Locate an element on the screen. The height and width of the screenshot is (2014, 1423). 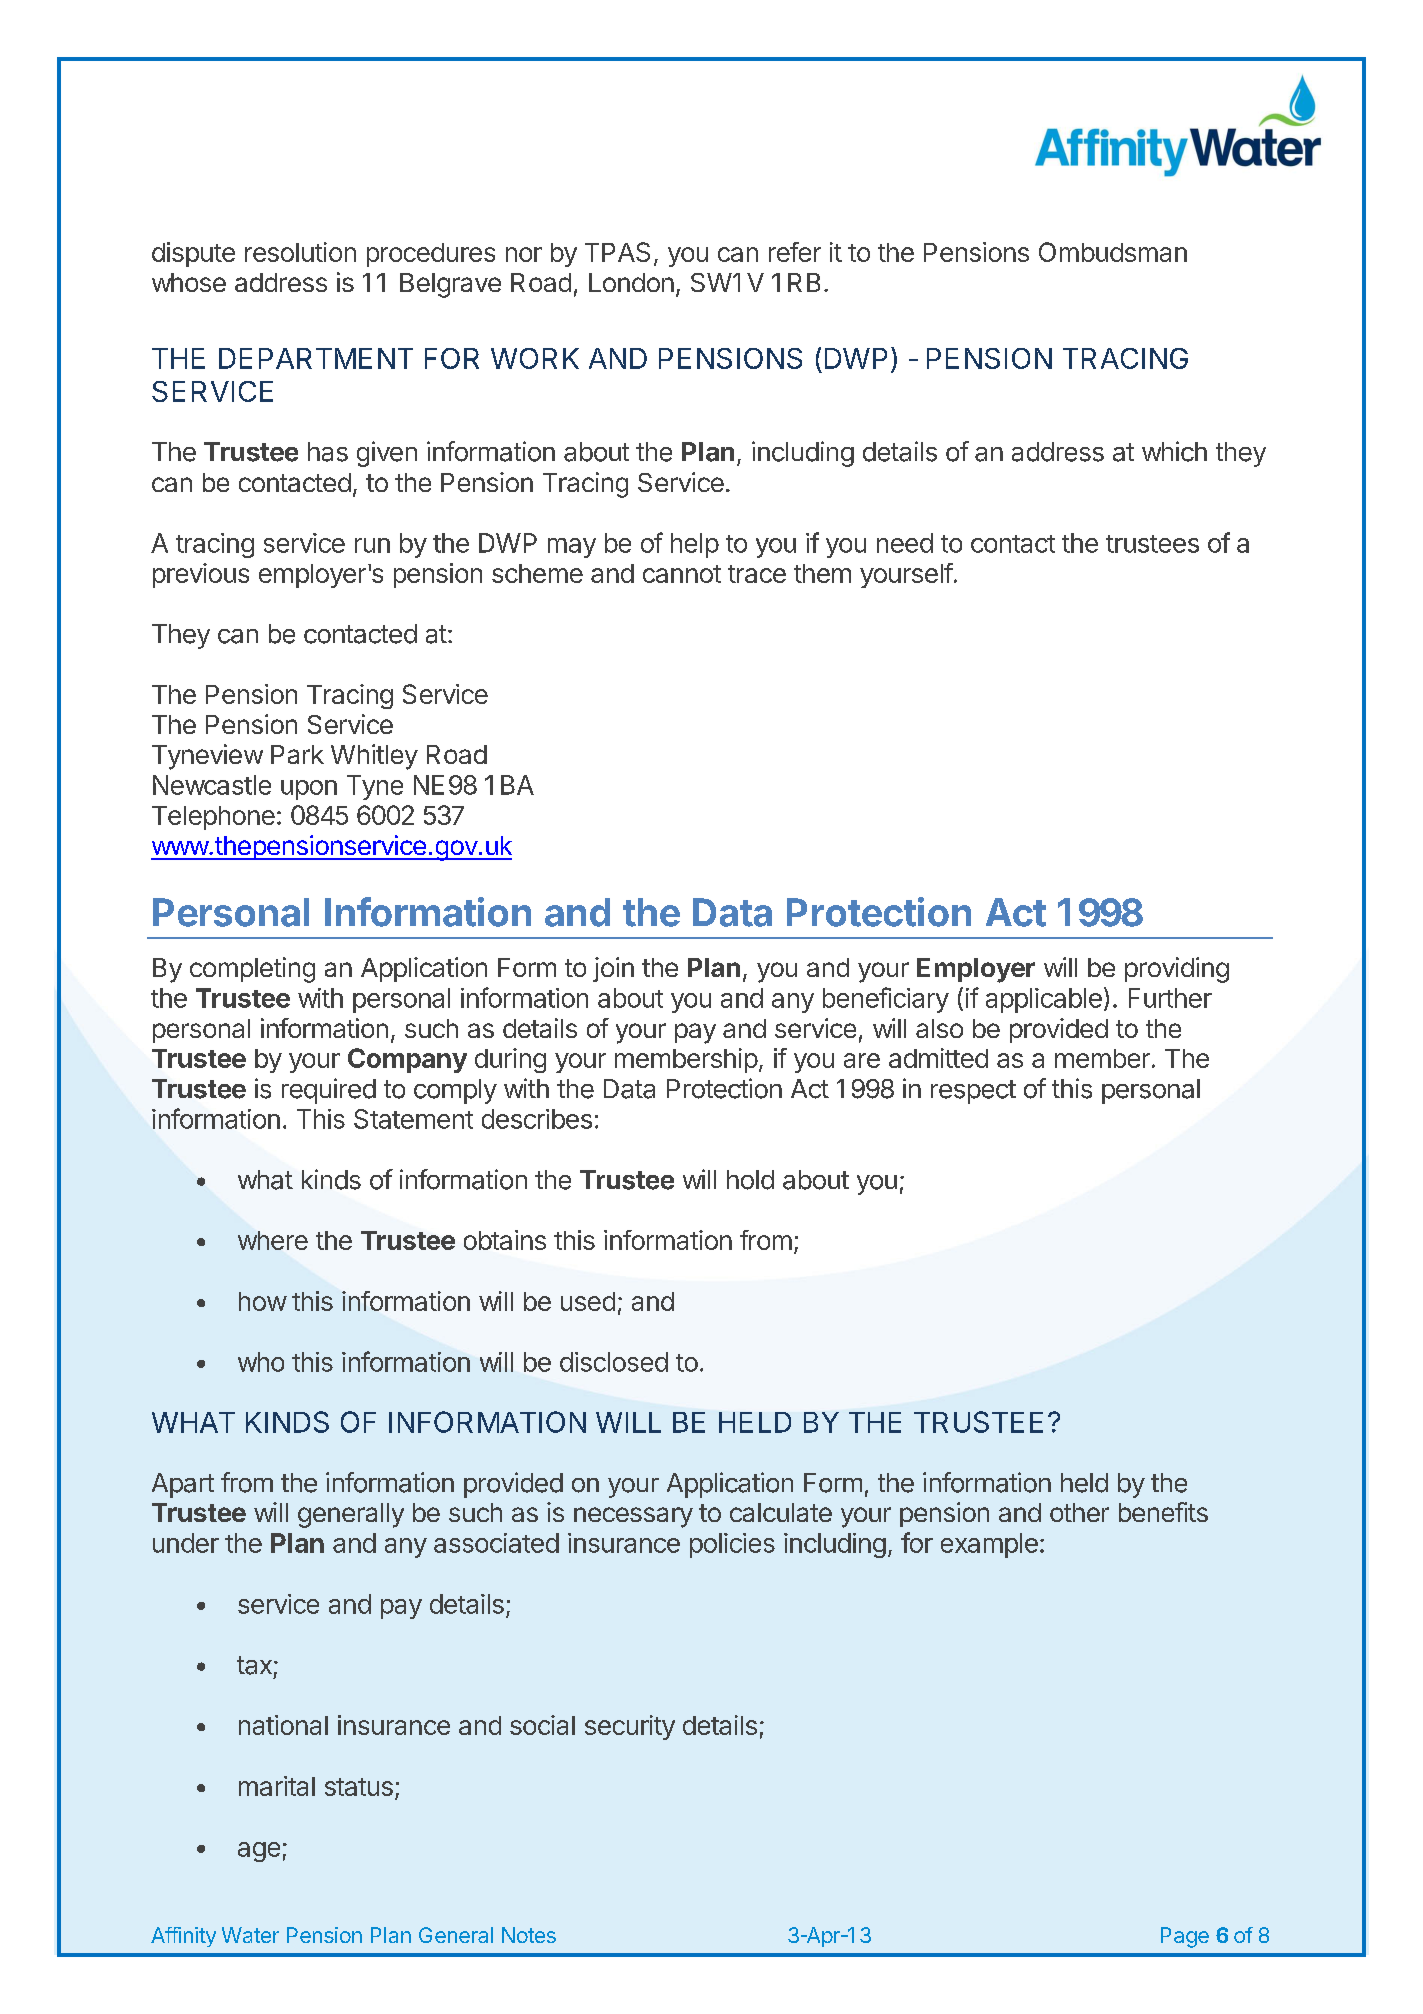
Notes is located at coordinates (529, 1935).
